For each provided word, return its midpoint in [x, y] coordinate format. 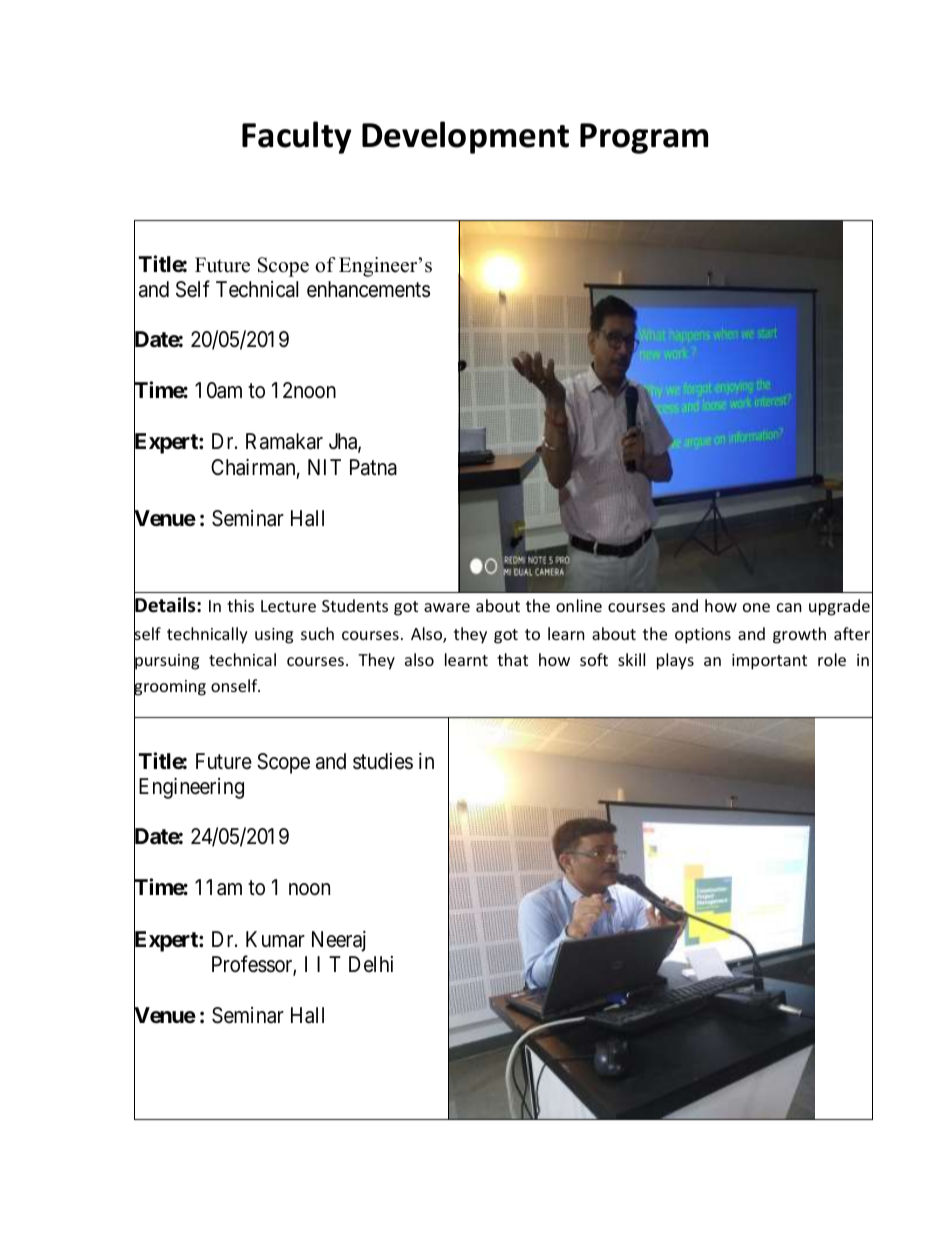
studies [383, 761]
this [240, 605]
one [756, 607]
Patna [373, 467]
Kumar [275, 939]
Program [644, 138]
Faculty [297, 137]
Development [465, 137]
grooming [170, 688]
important [769, 662]
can [789, 607]
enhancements [368, 289]
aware [447, 607]
